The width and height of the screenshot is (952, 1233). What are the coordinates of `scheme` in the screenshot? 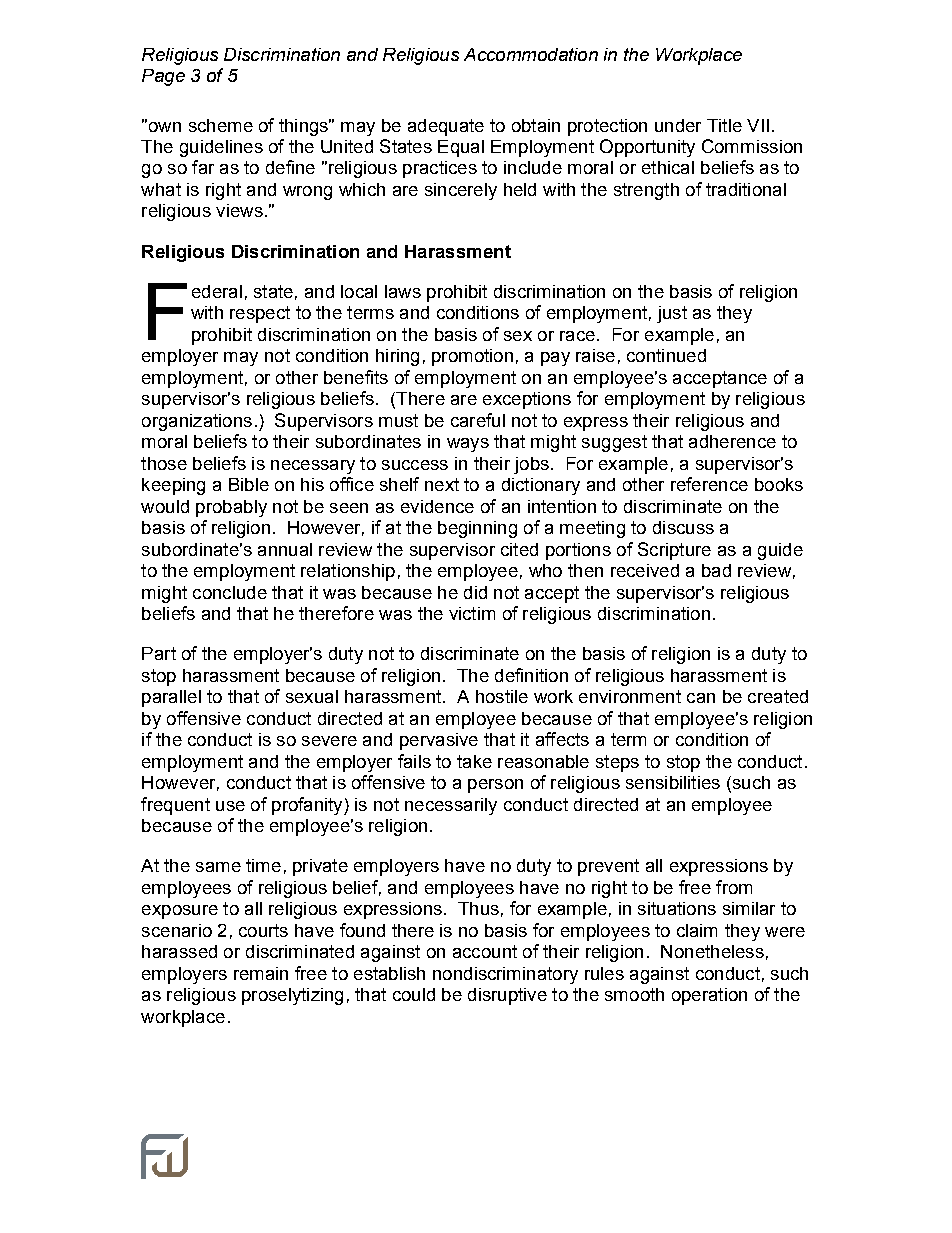 It's located at (221, 125).
